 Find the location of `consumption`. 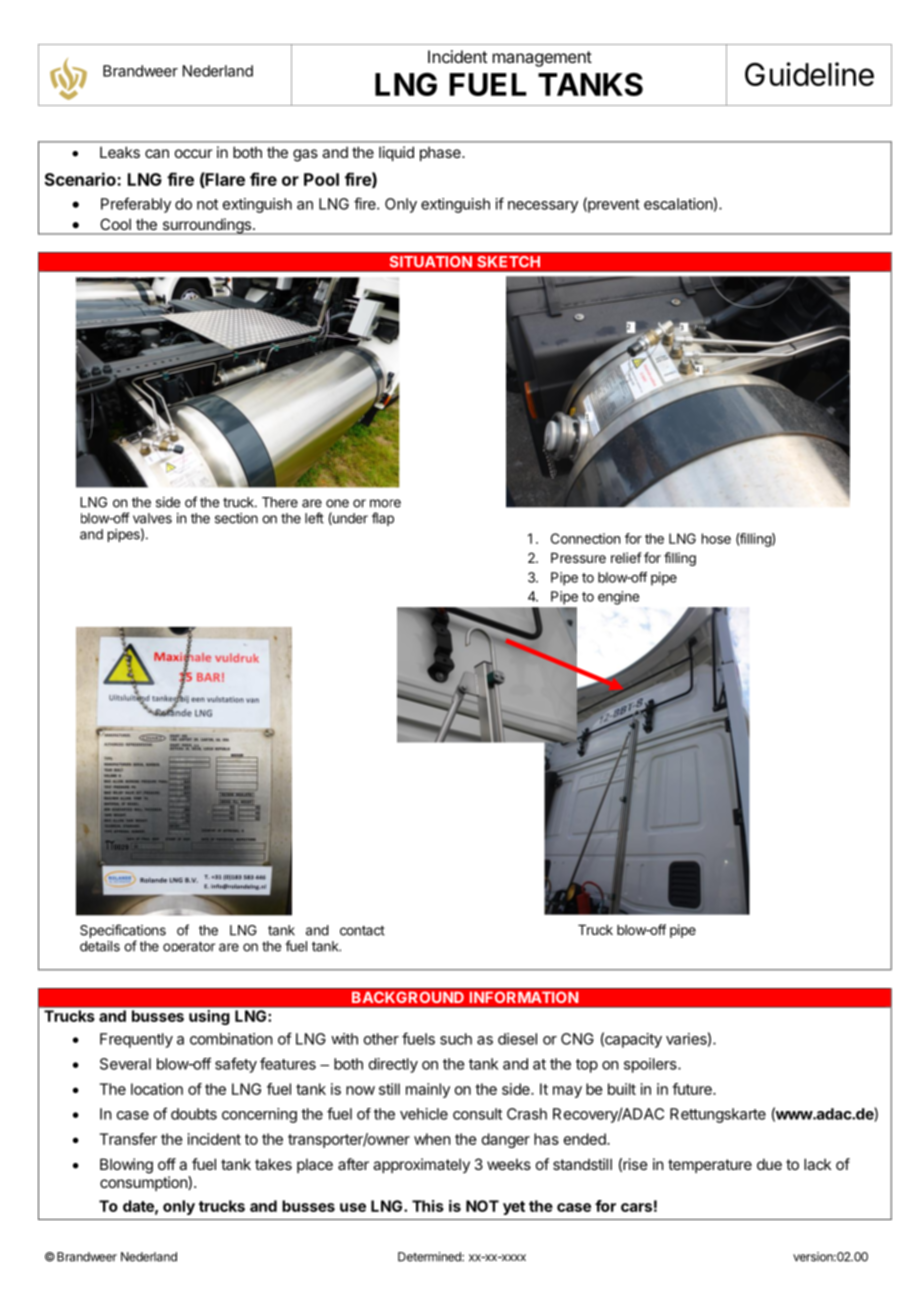

consumption is located at coordinates (144, 1183).
